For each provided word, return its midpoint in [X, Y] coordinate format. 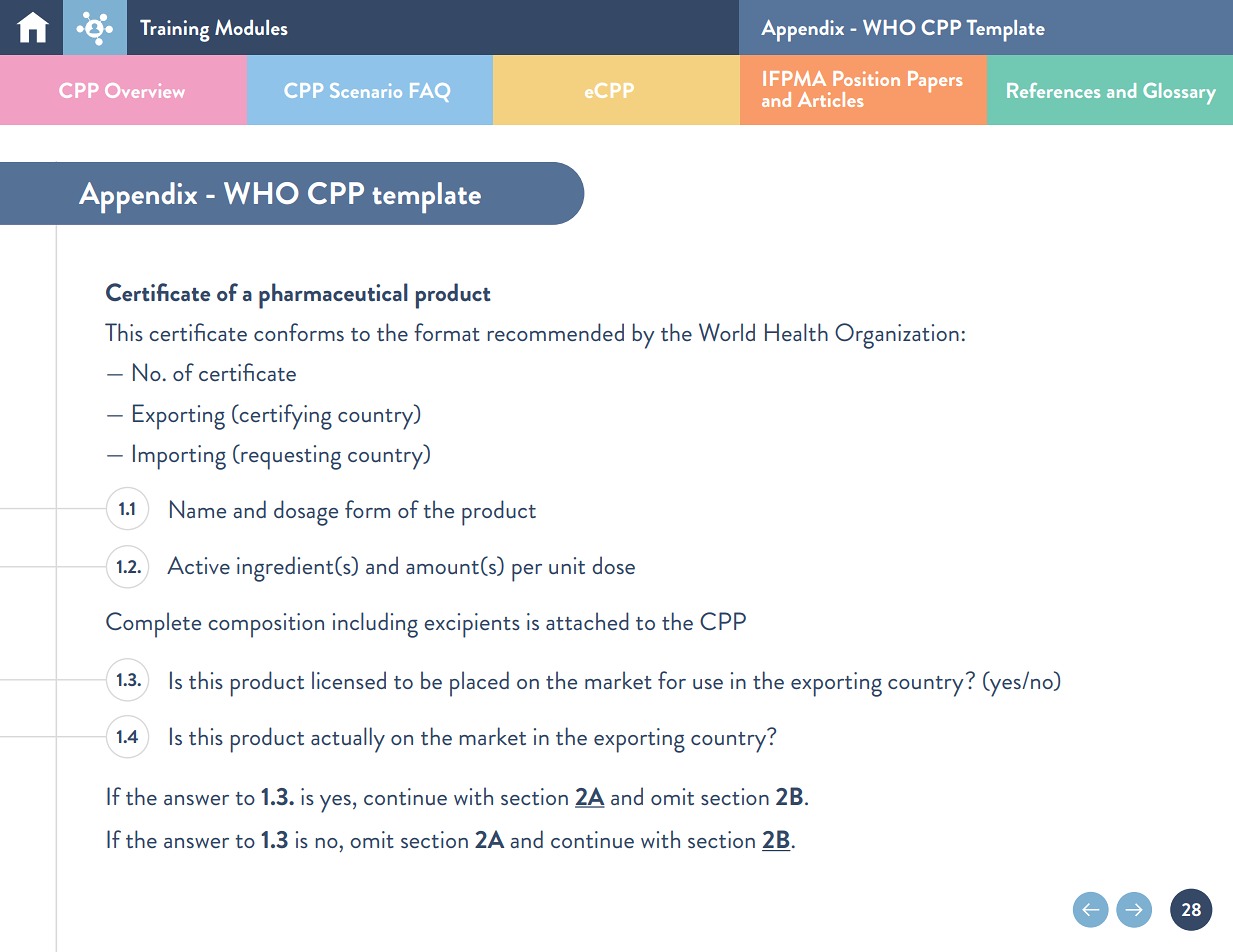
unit [567, 565]
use [708, 684]
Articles [830, 99]
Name [198, 509]
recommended [555, 332]
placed [479, 684]
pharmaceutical [333, 296]
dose [613, 565]
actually [348, 740]
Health [796, 332]
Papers [935, 81]
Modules [251, 27]
